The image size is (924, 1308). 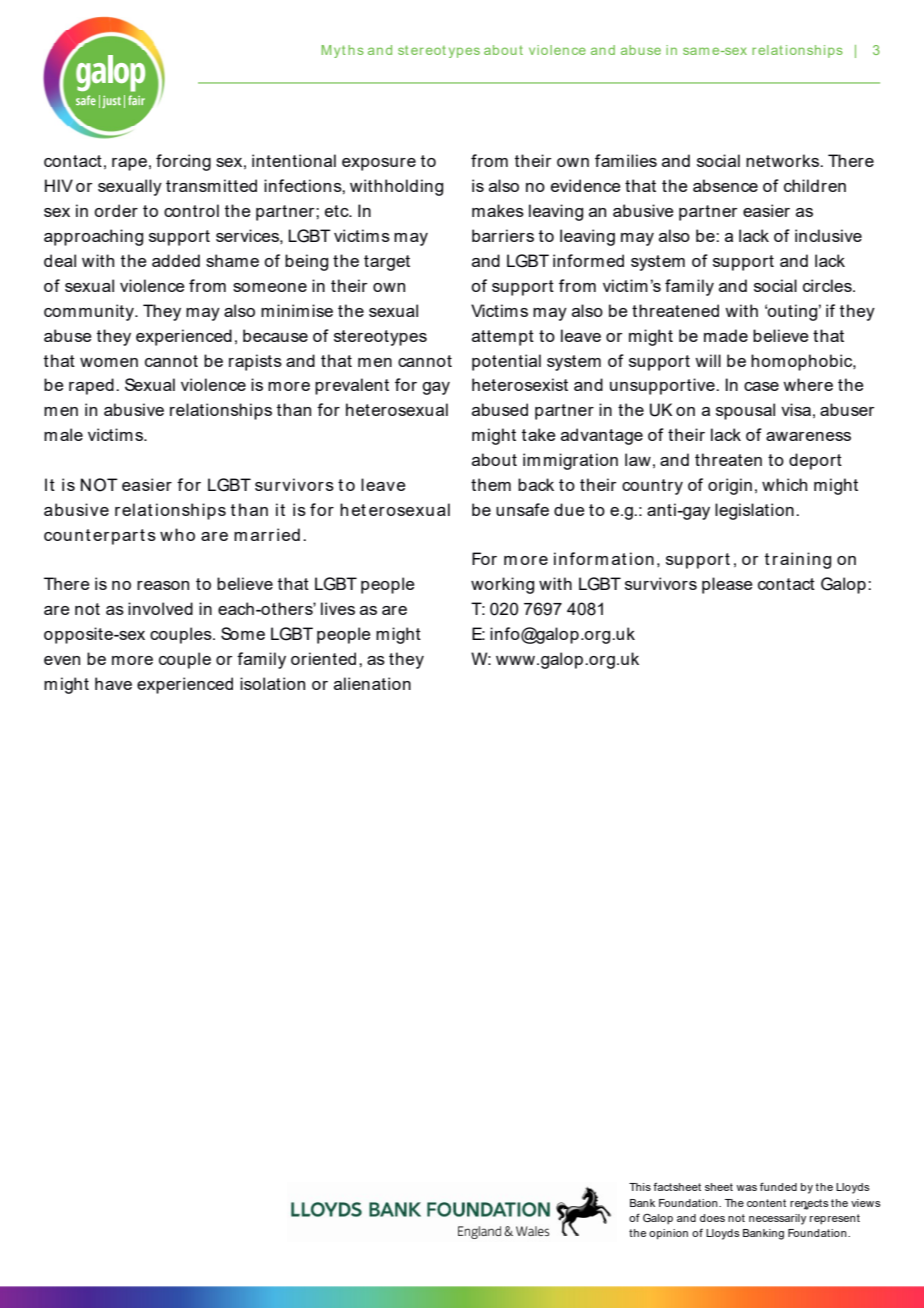 What do you see at coordinates (727, 585) in the screenshot?
I see `please` at bounding box center [727, 585].
